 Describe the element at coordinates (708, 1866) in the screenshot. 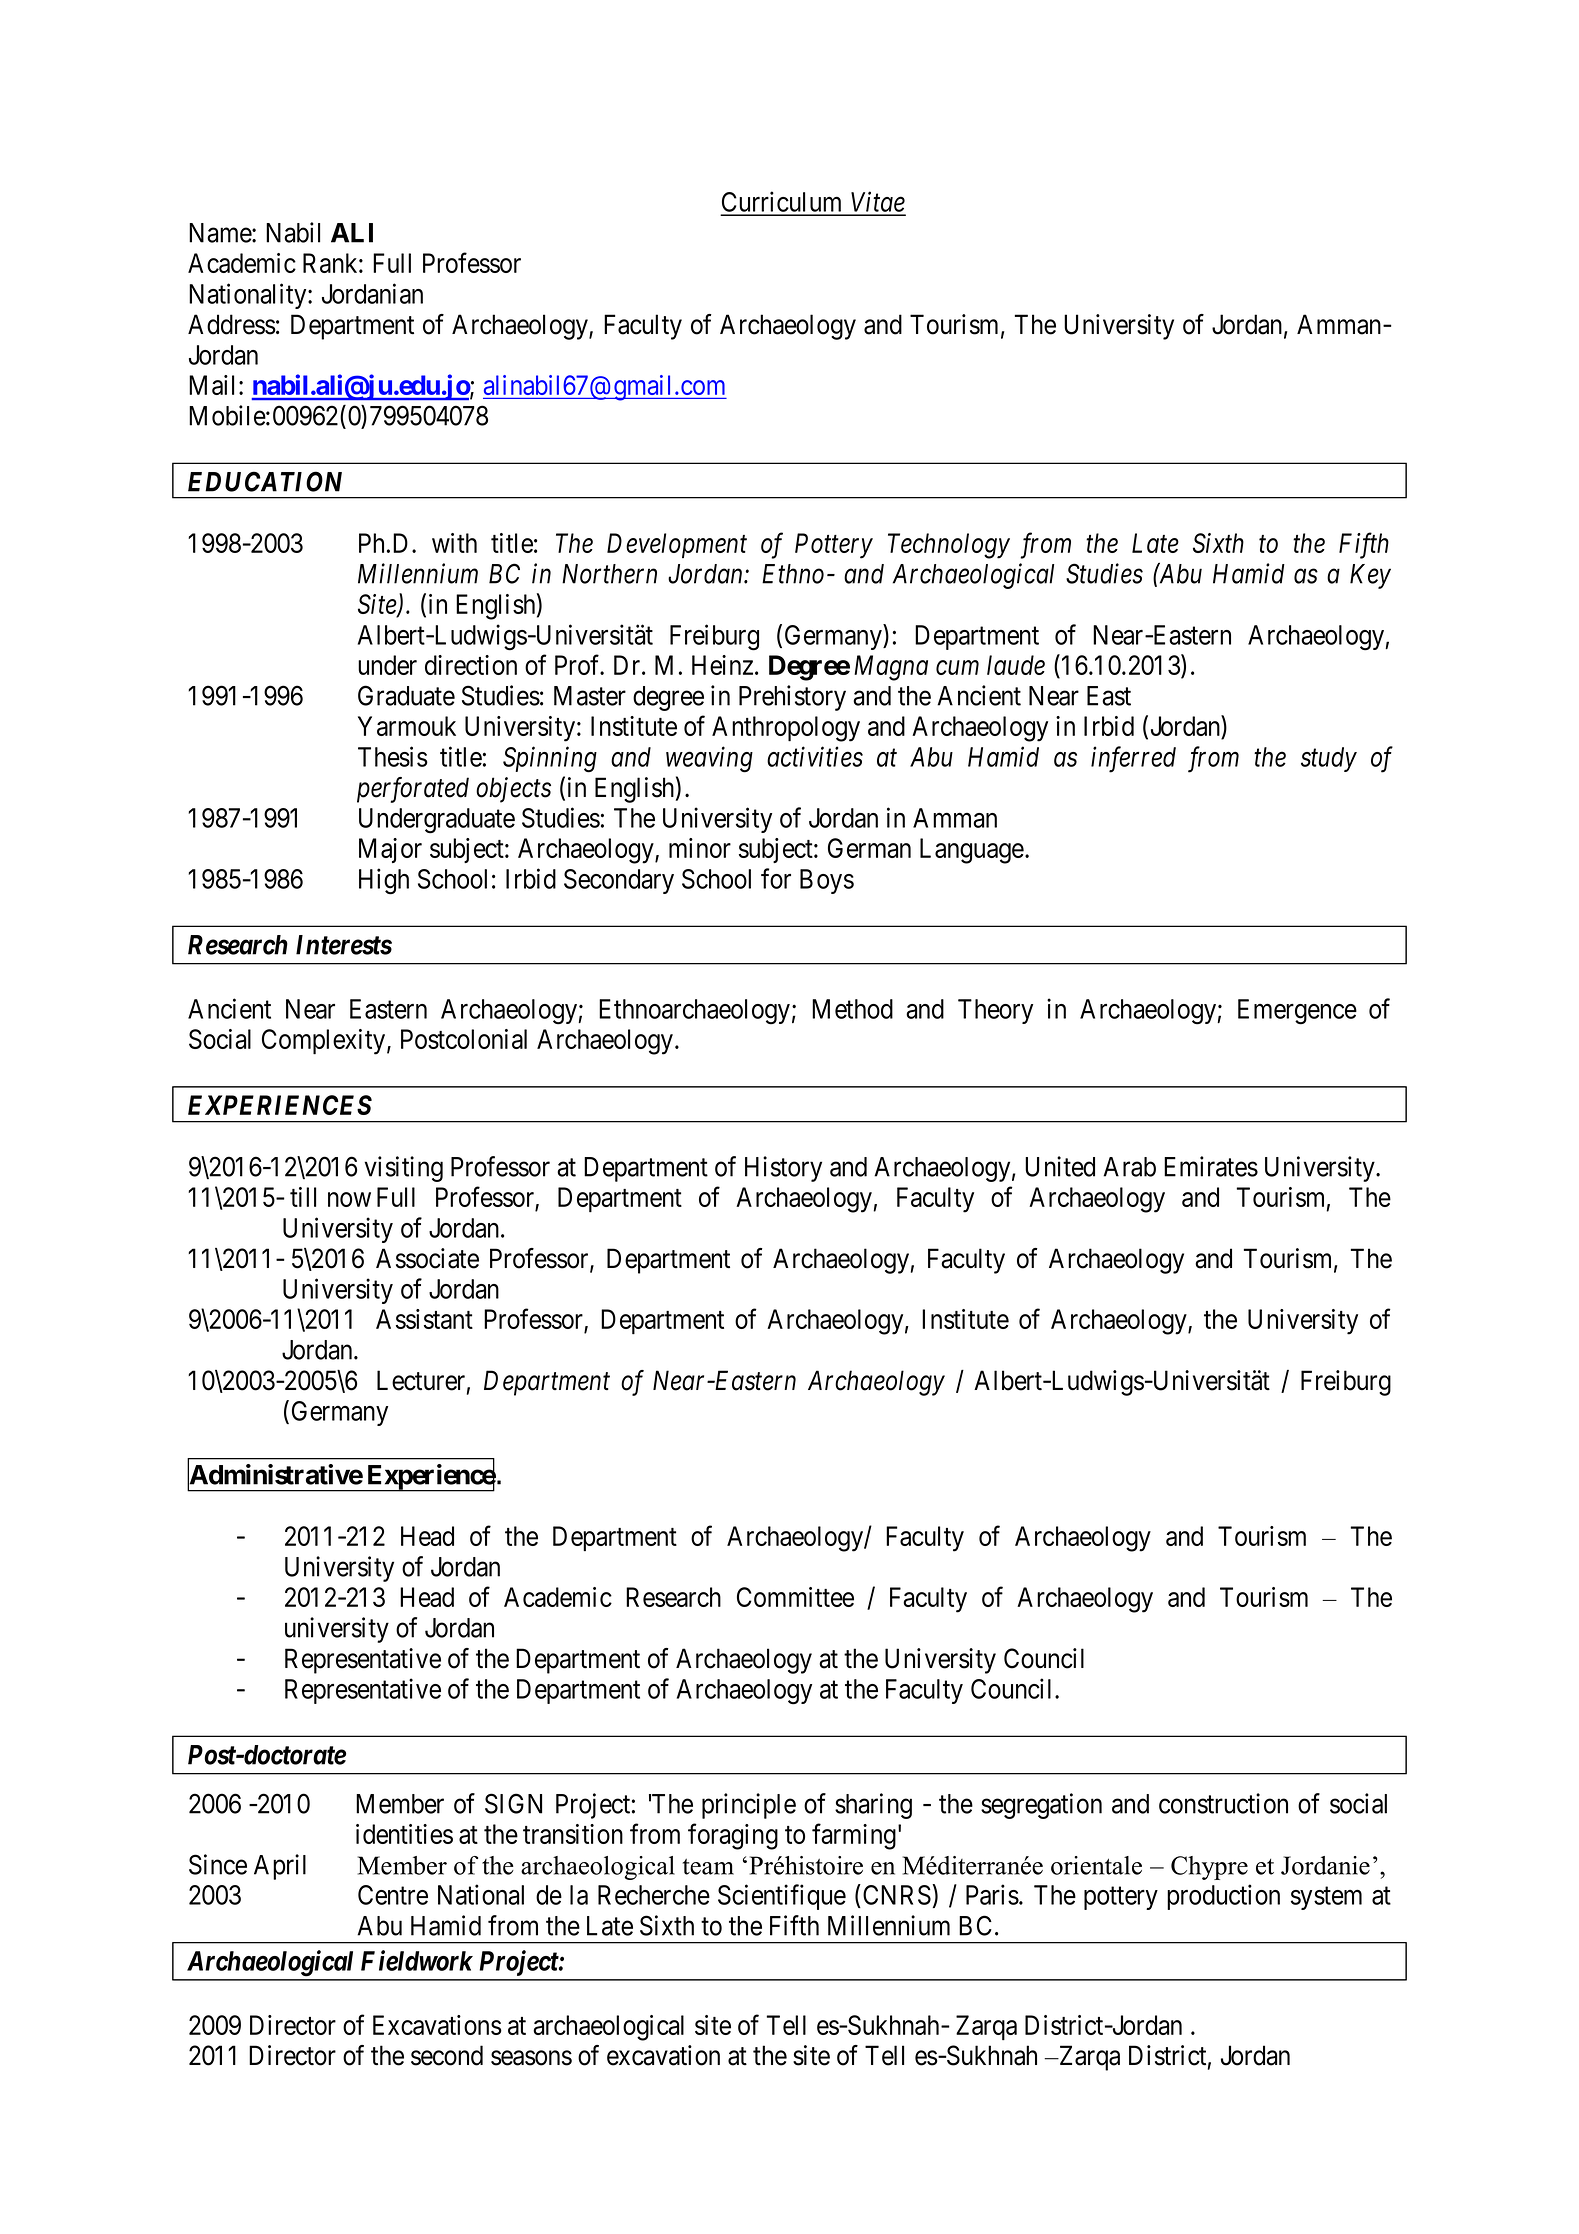

I see `team` at that location.
